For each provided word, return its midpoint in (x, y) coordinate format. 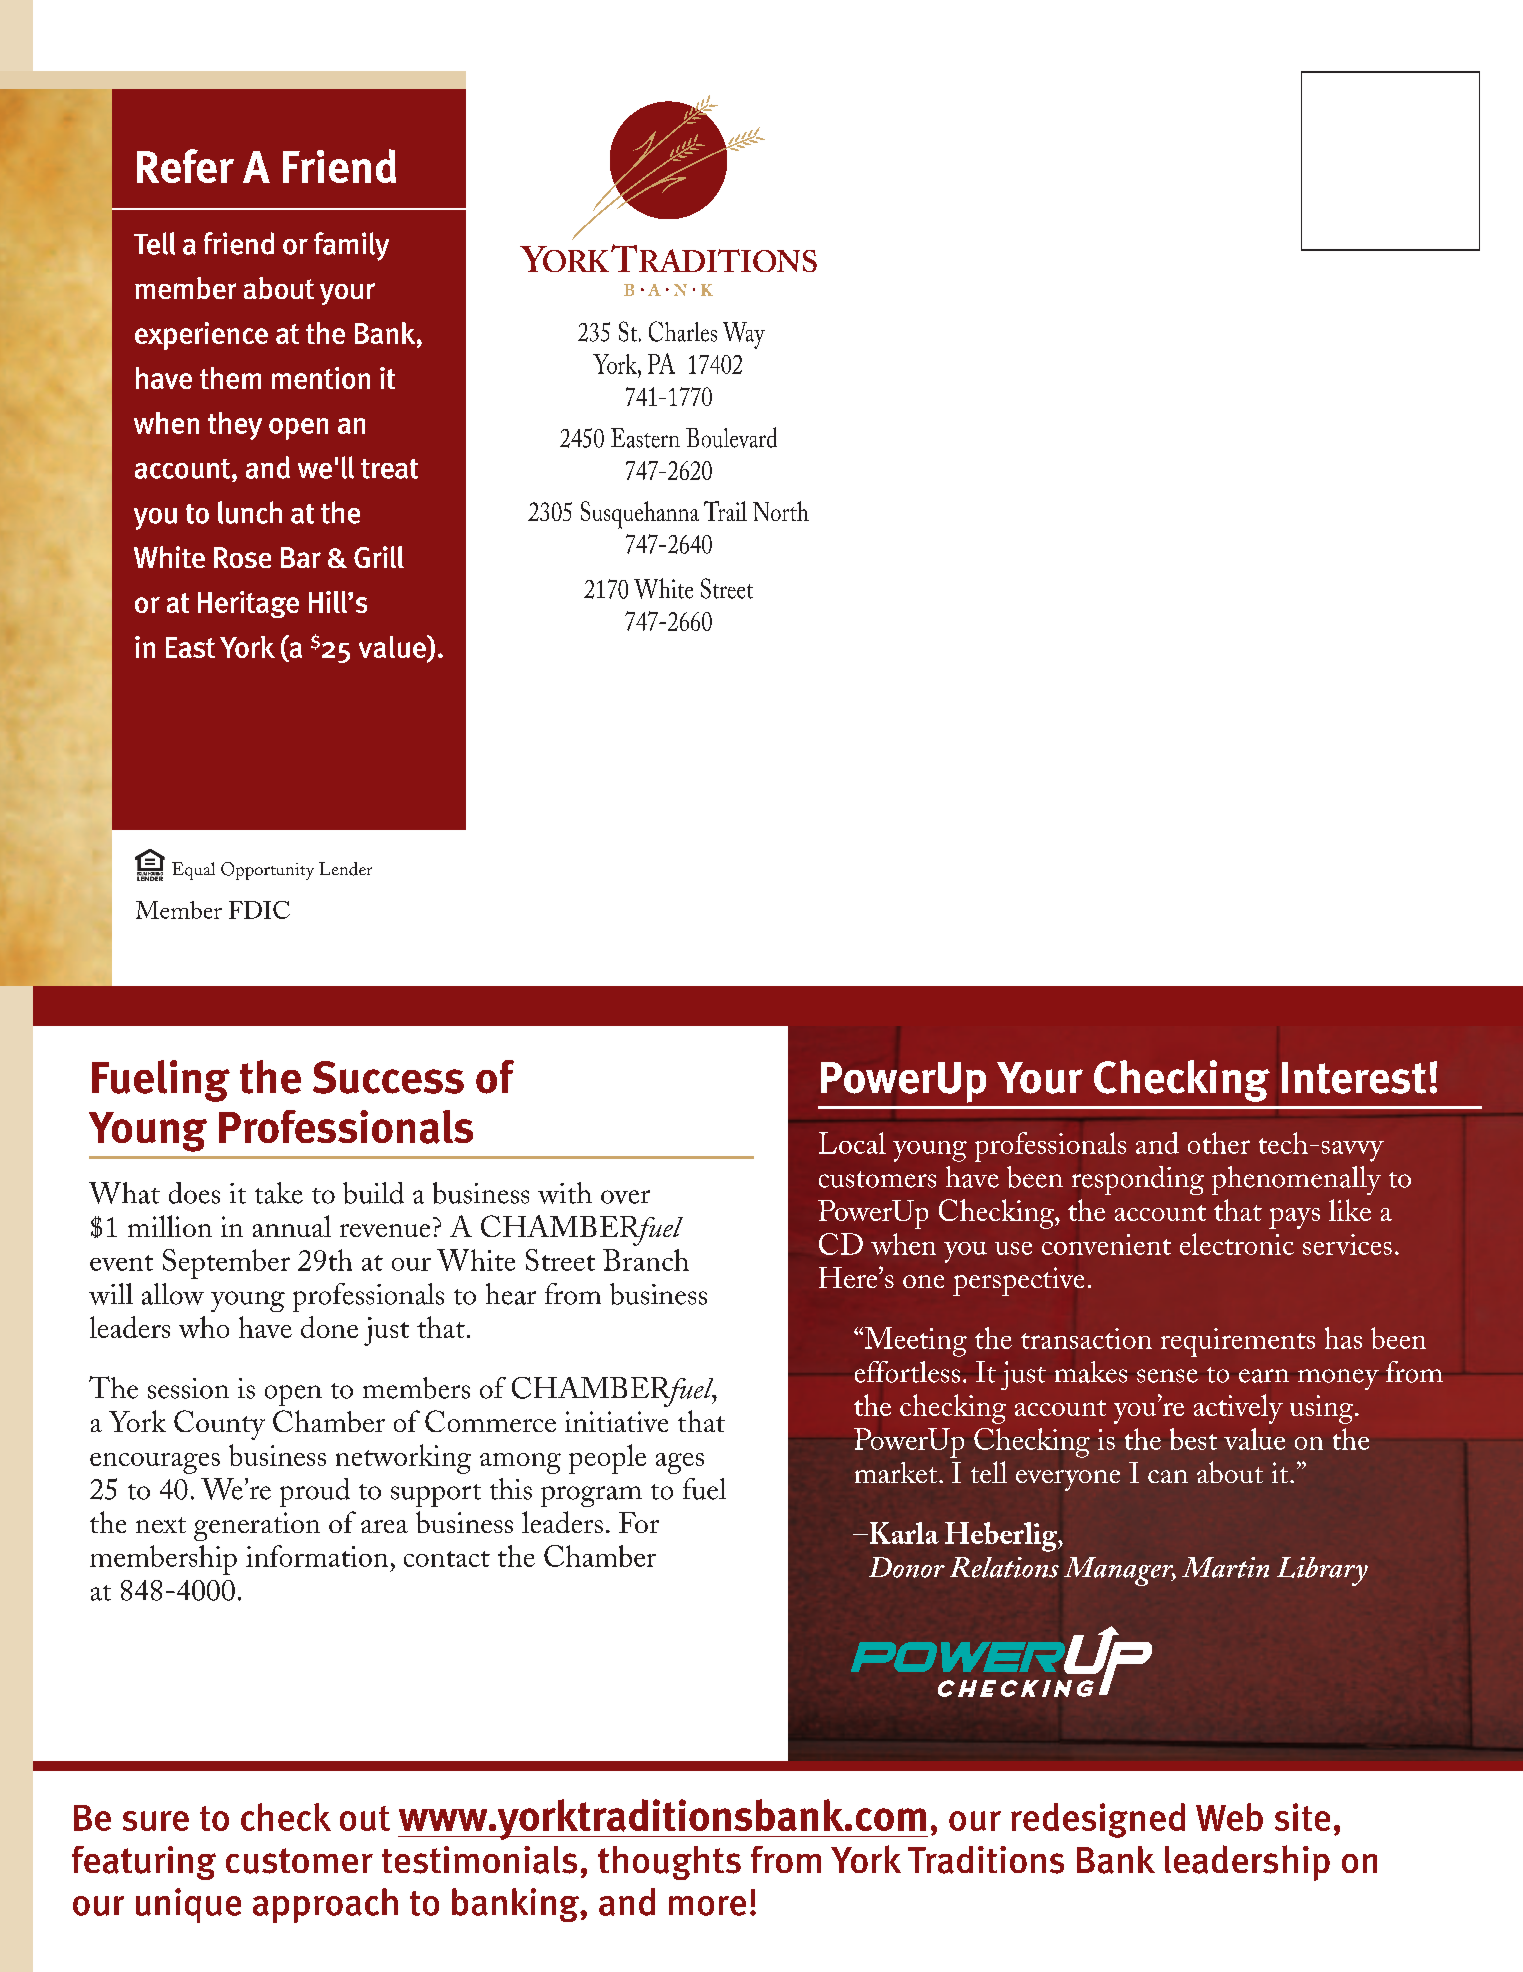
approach (325, 1905)
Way (744, 335)
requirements (1238, 1342)
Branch (646, 1260)
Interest (1354, 1078)
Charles (683, 331)
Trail (725, 511)
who (204, 1327)
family (351, 246)
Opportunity (267, 871)
